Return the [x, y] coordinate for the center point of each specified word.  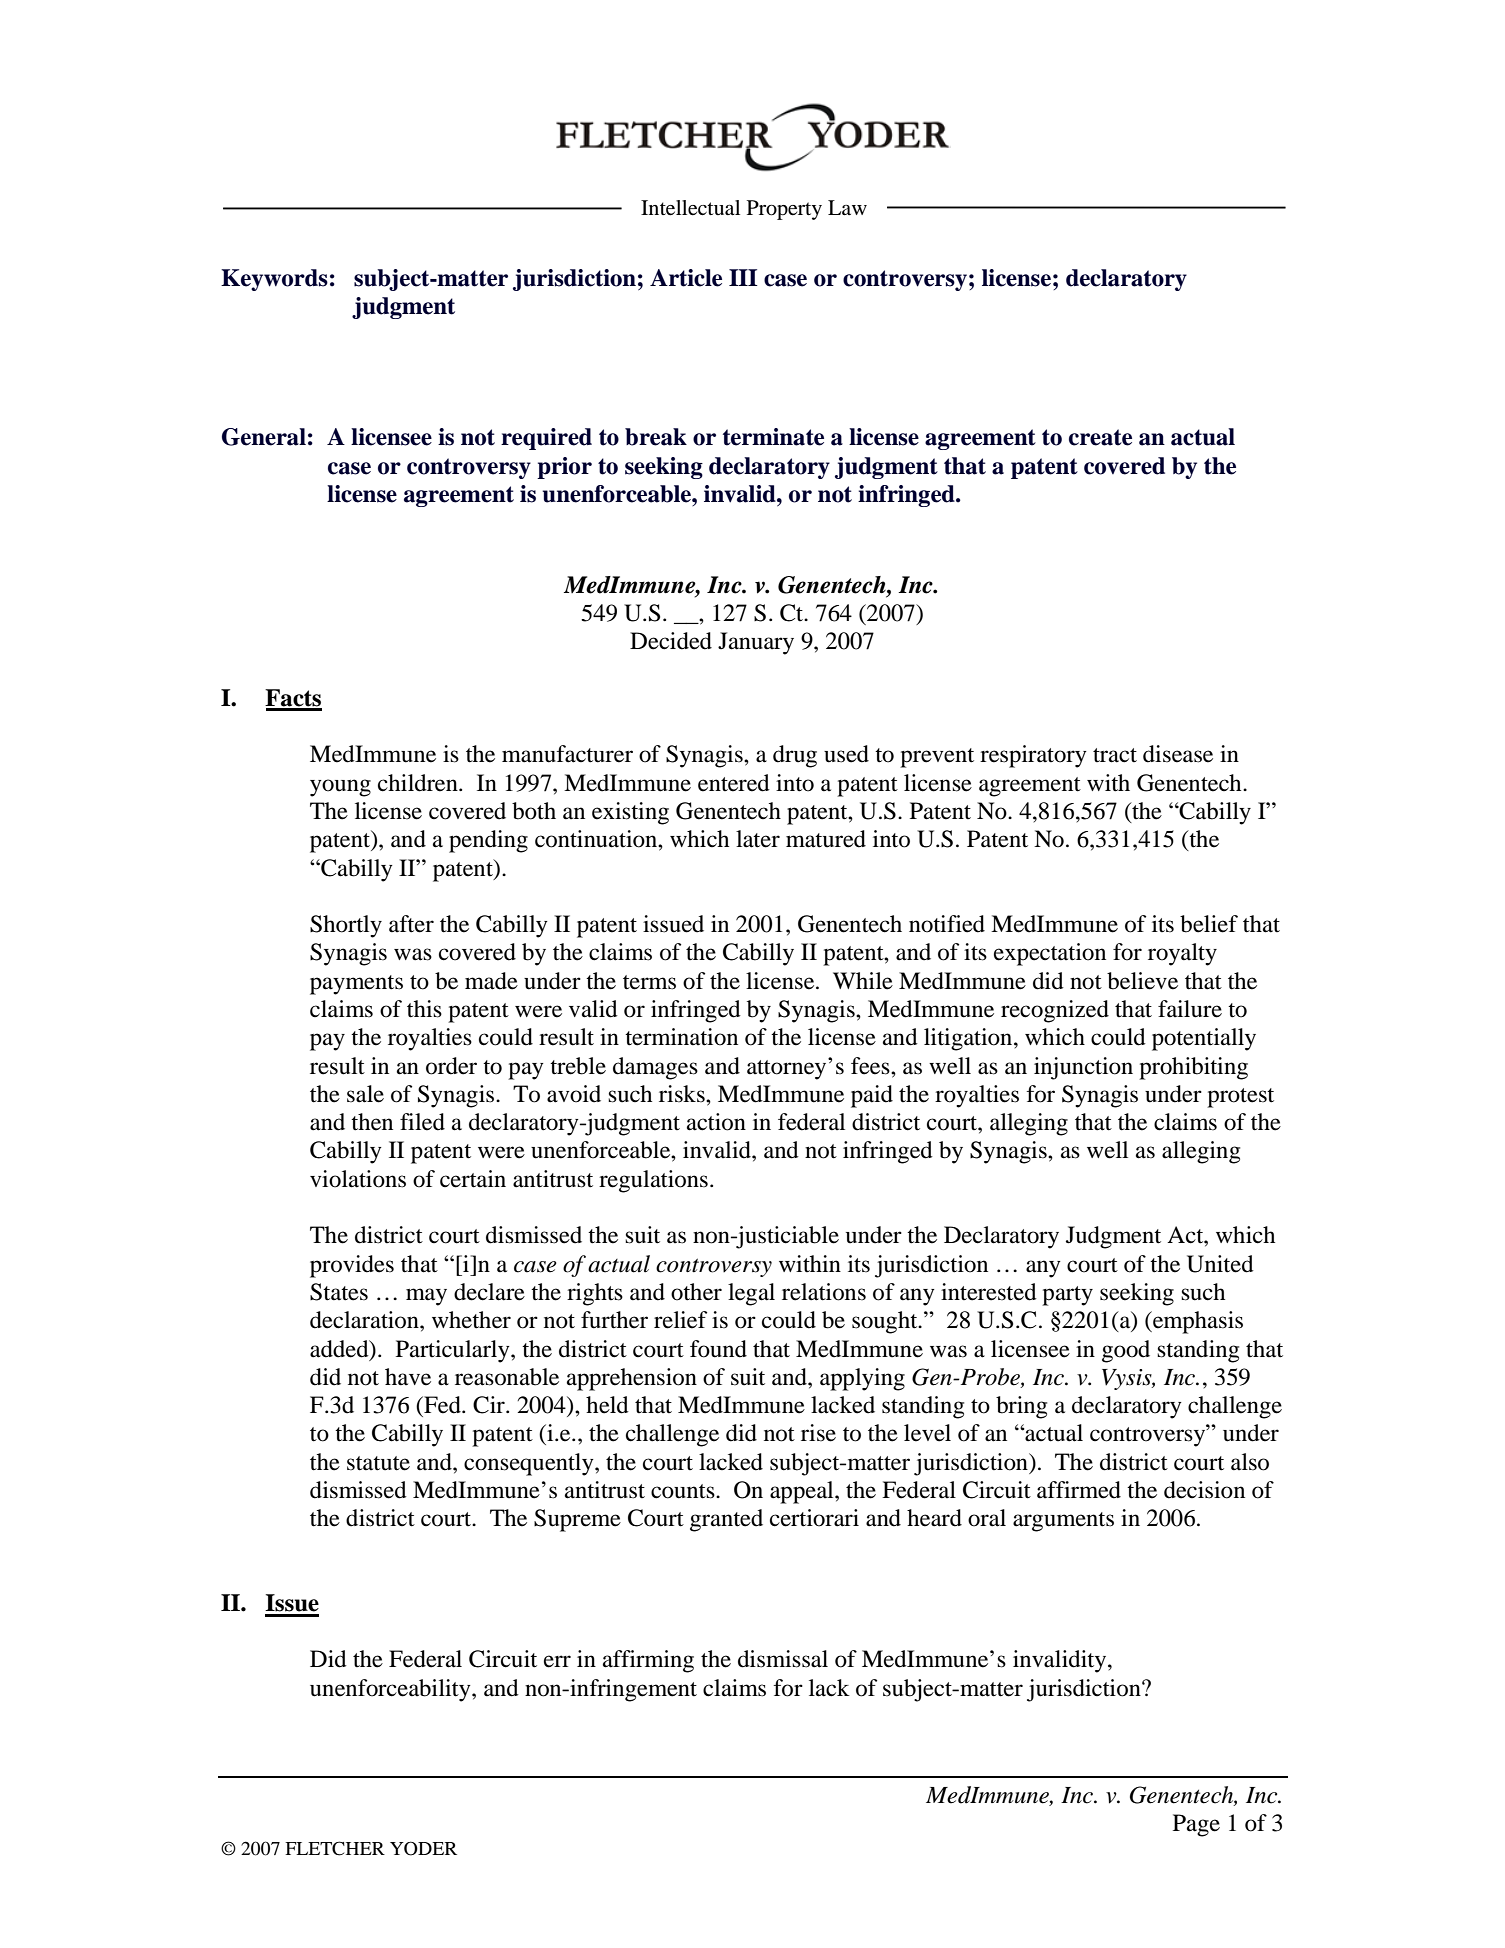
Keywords [274, 280]
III [743, 277]
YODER [423, 1848]
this [424, 1009]
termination [681, 1037]
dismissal [783, 1659]
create [1100, 437]
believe [1142, 981]
